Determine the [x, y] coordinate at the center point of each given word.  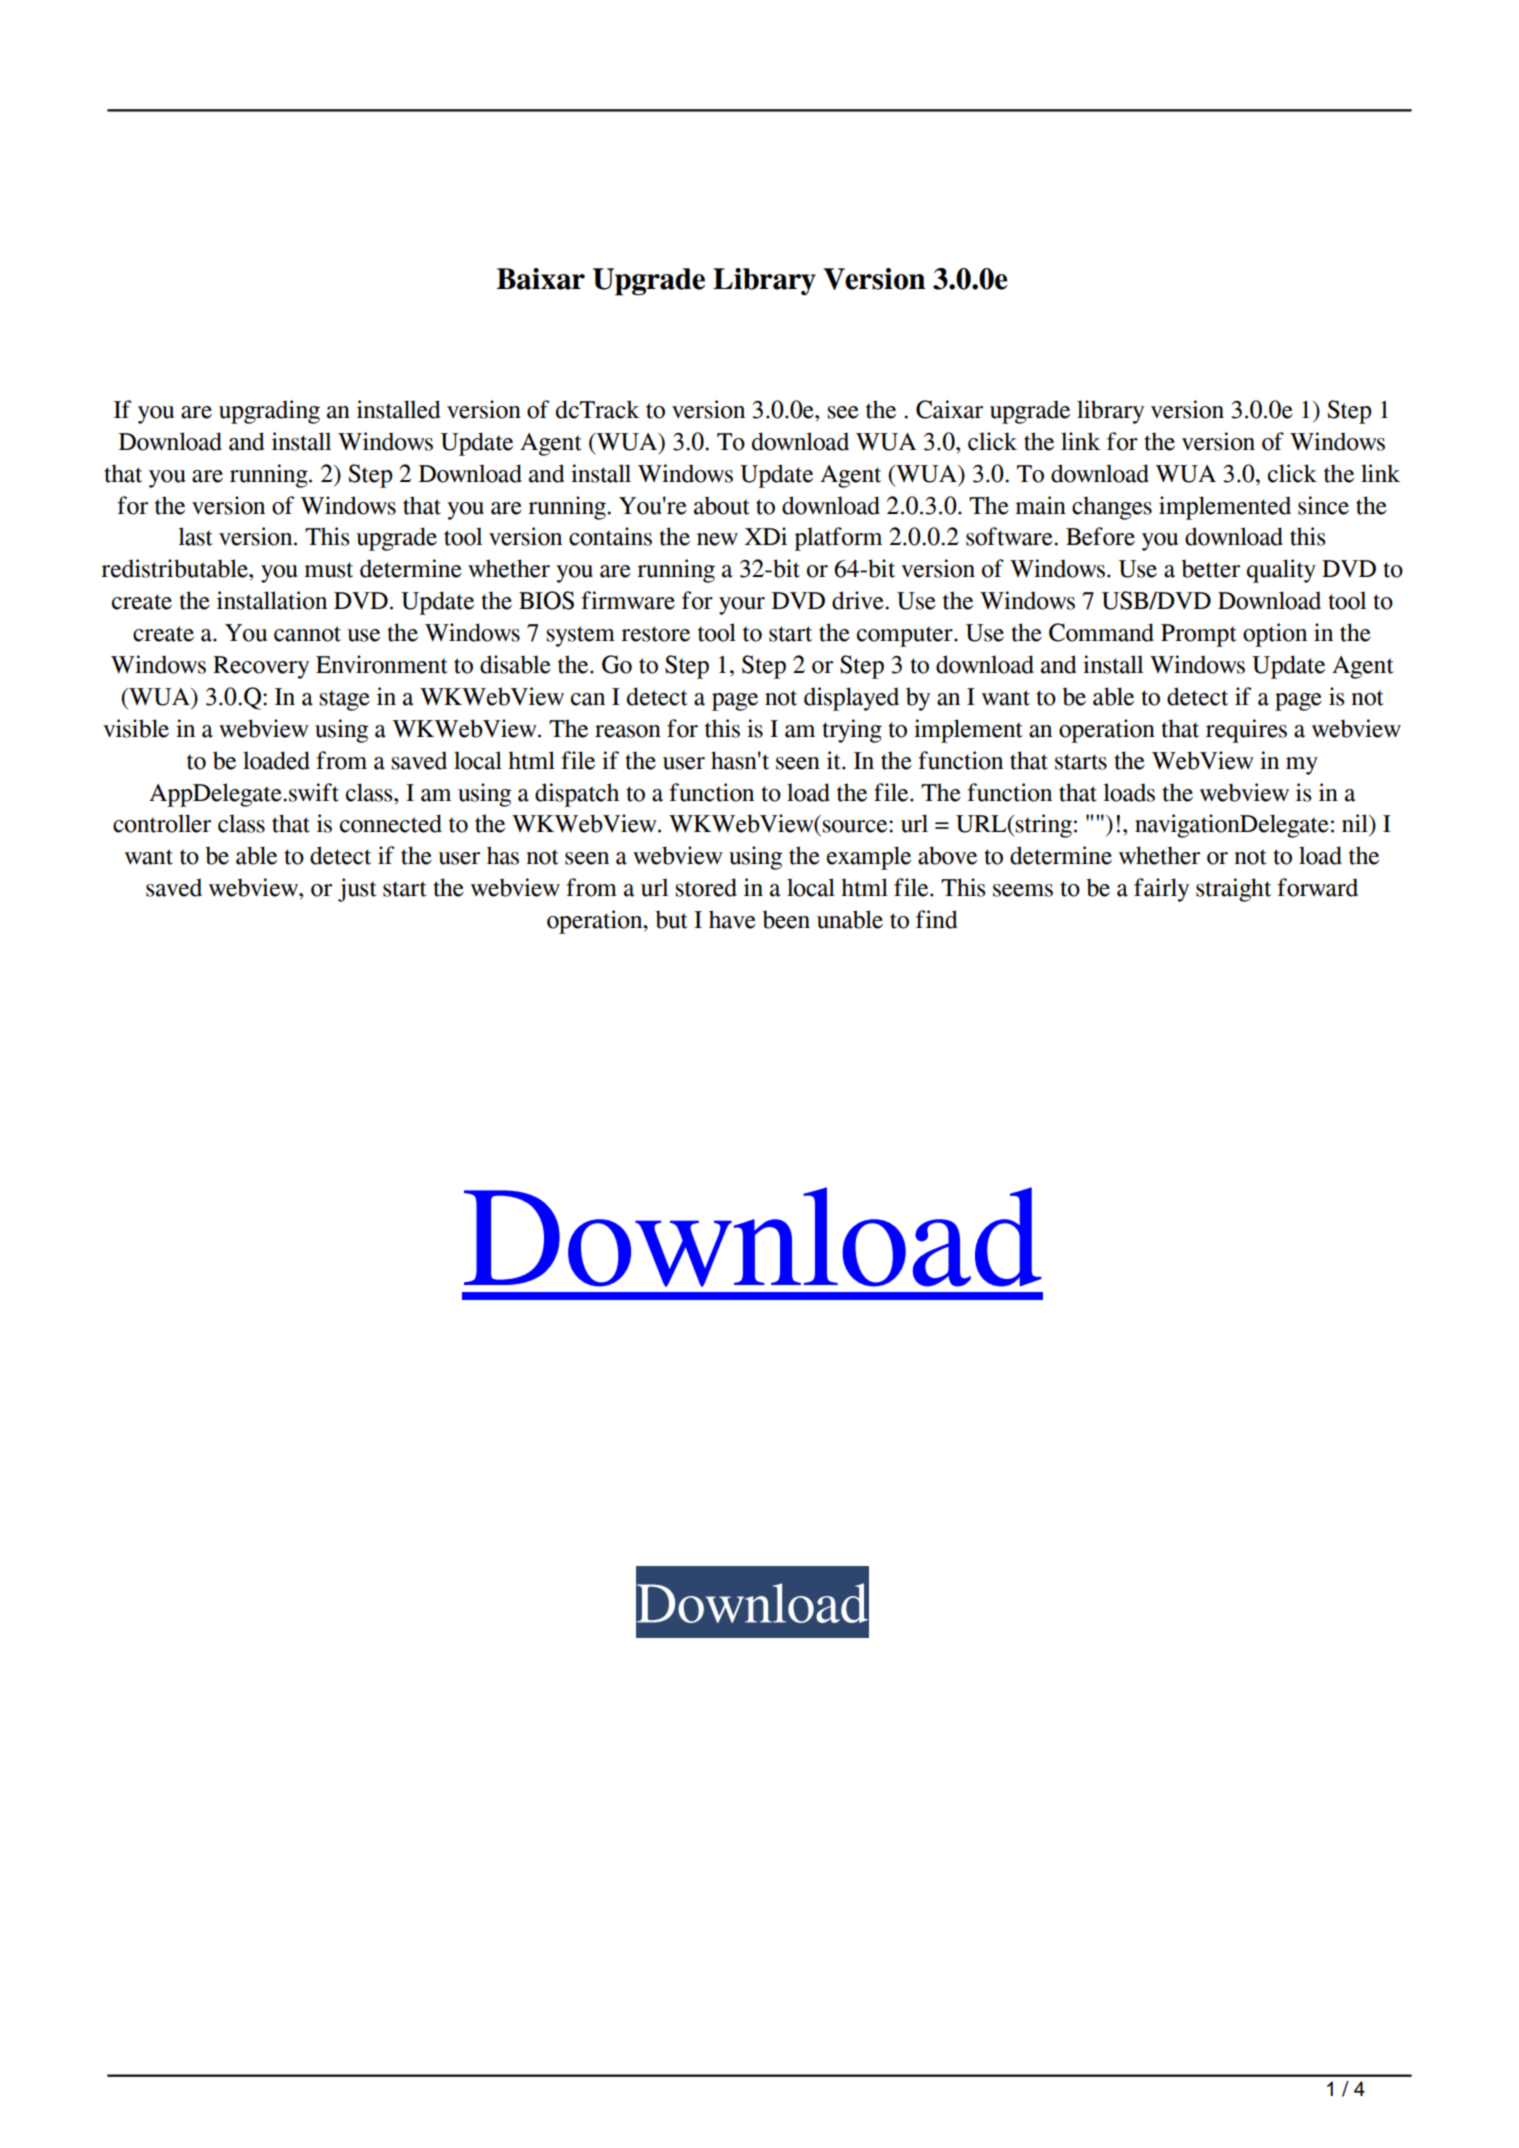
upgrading [269, 412]
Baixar [541, 279]
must [328, 570]
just [357, 890]
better [1210, 568]
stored [706, 887]
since [1323, 505]
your [742, 606]
